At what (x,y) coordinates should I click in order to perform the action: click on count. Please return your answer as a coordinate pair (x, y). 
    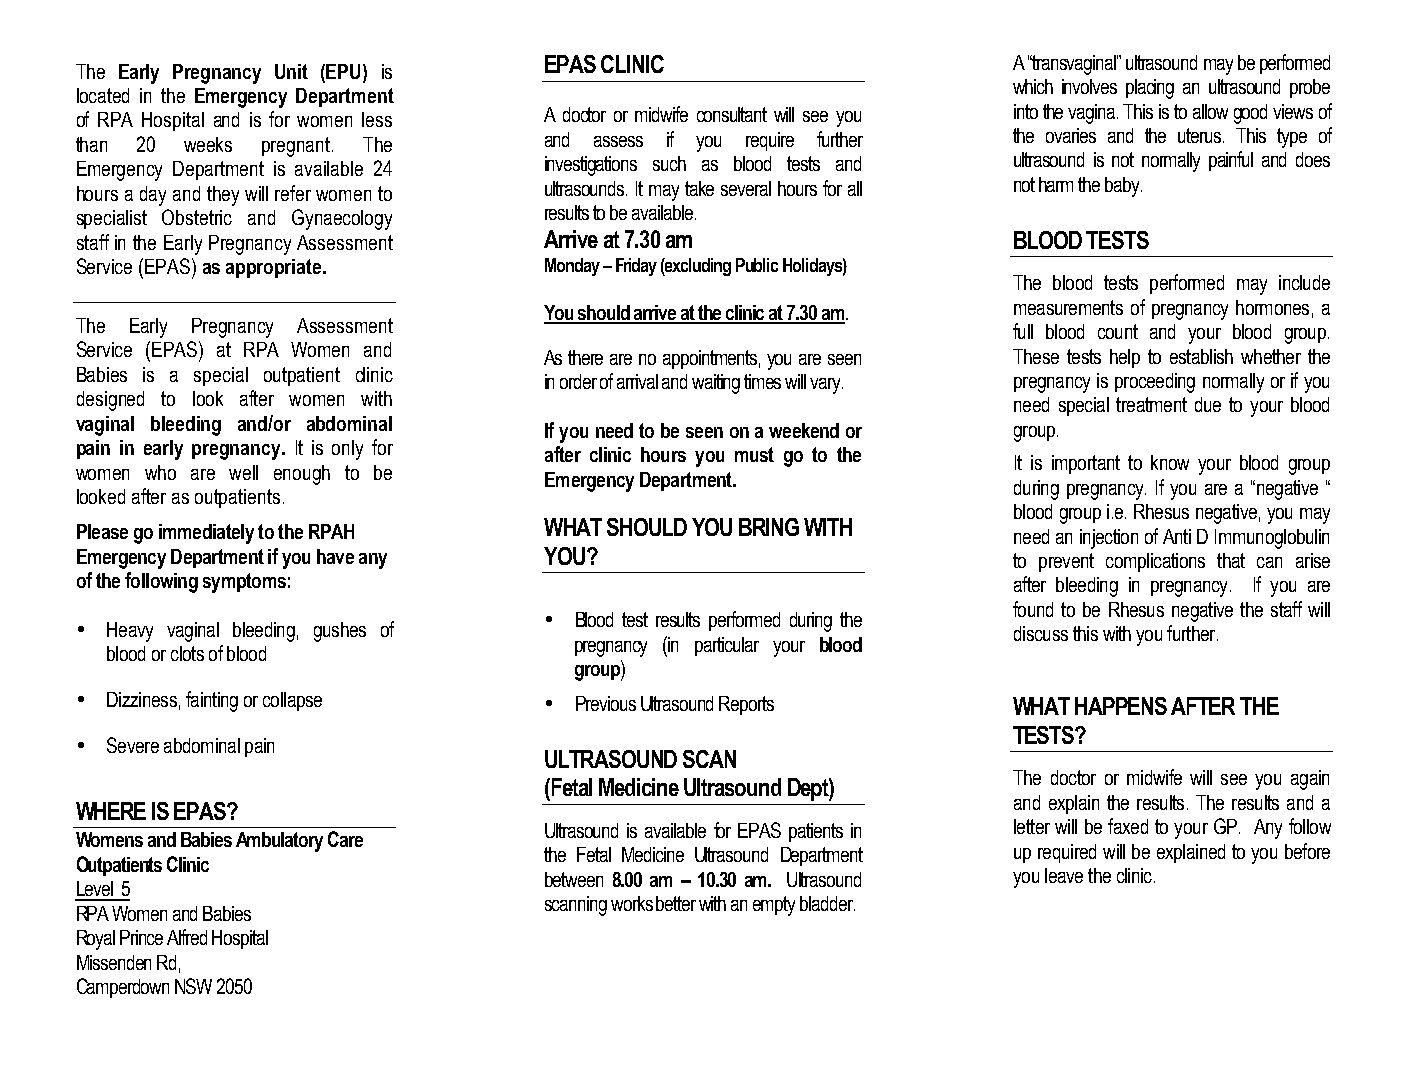
    Looking at the image, I should click on (1118, 331).
